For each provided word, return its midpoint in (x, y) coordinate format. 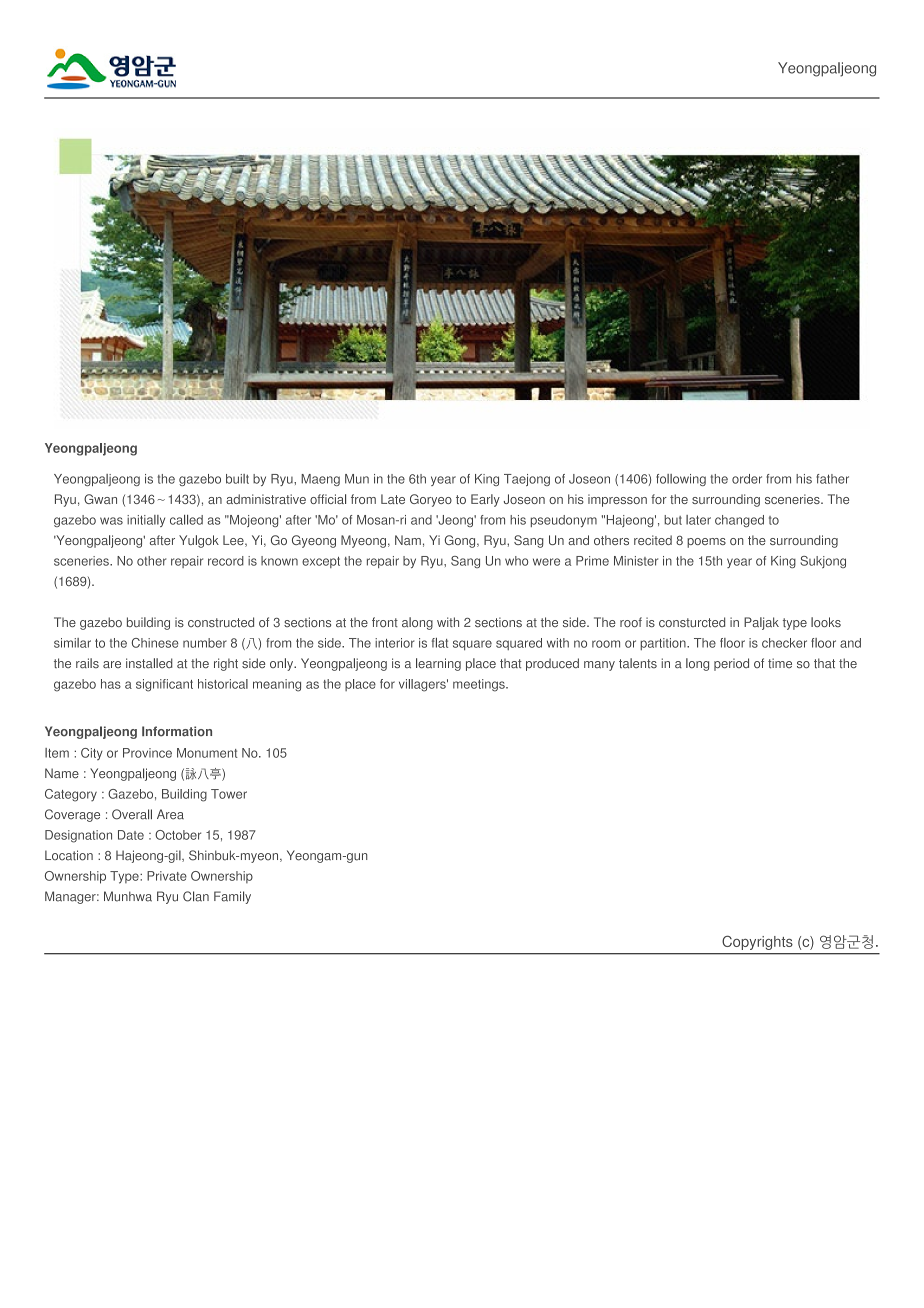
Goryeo (431, 500)
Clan (196, 896)
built (237, 479)
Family (232, 897)
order (747, 479)
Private (167, 876)
